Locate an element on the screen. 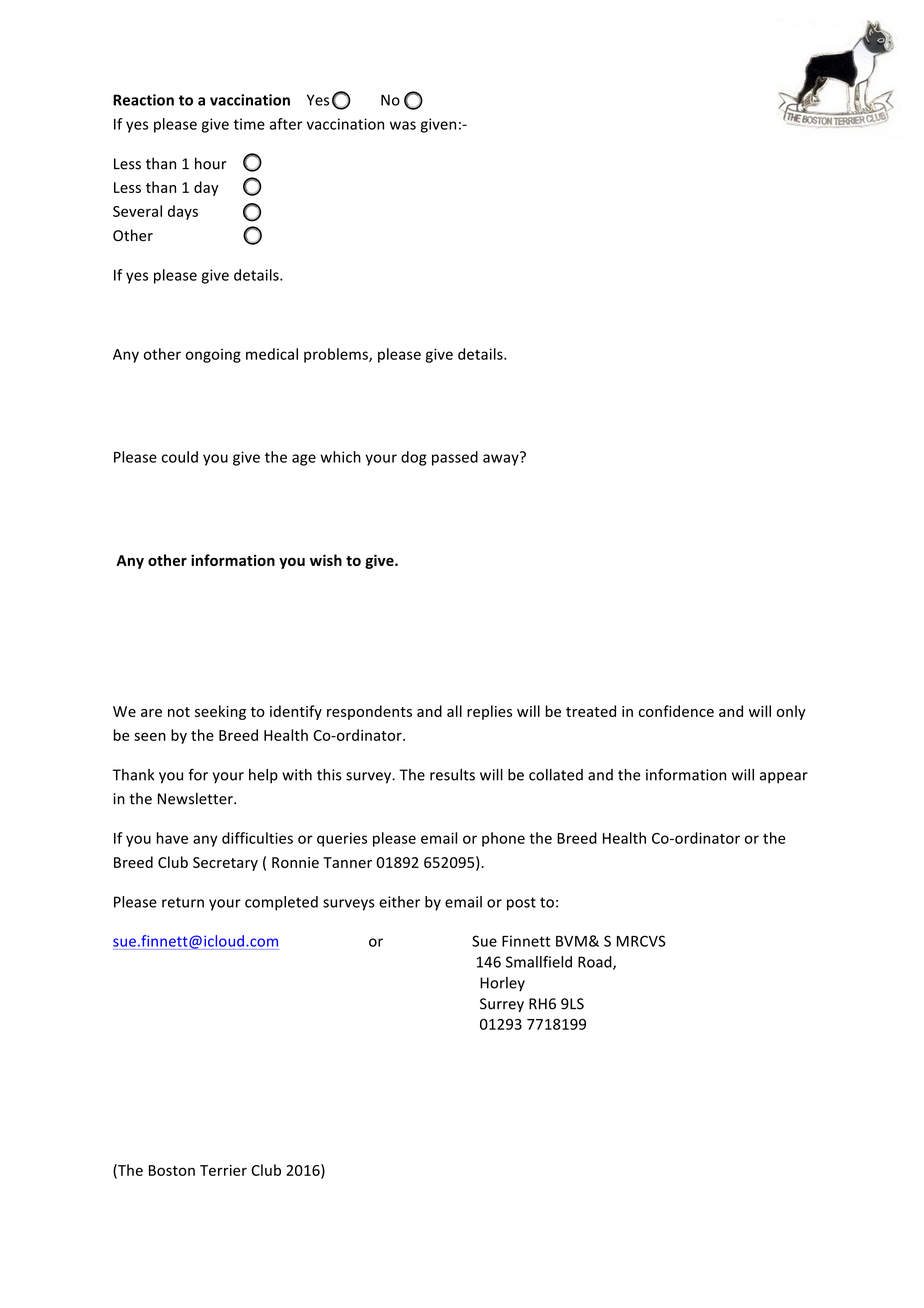  appear is located at coordinates (784, 778).
